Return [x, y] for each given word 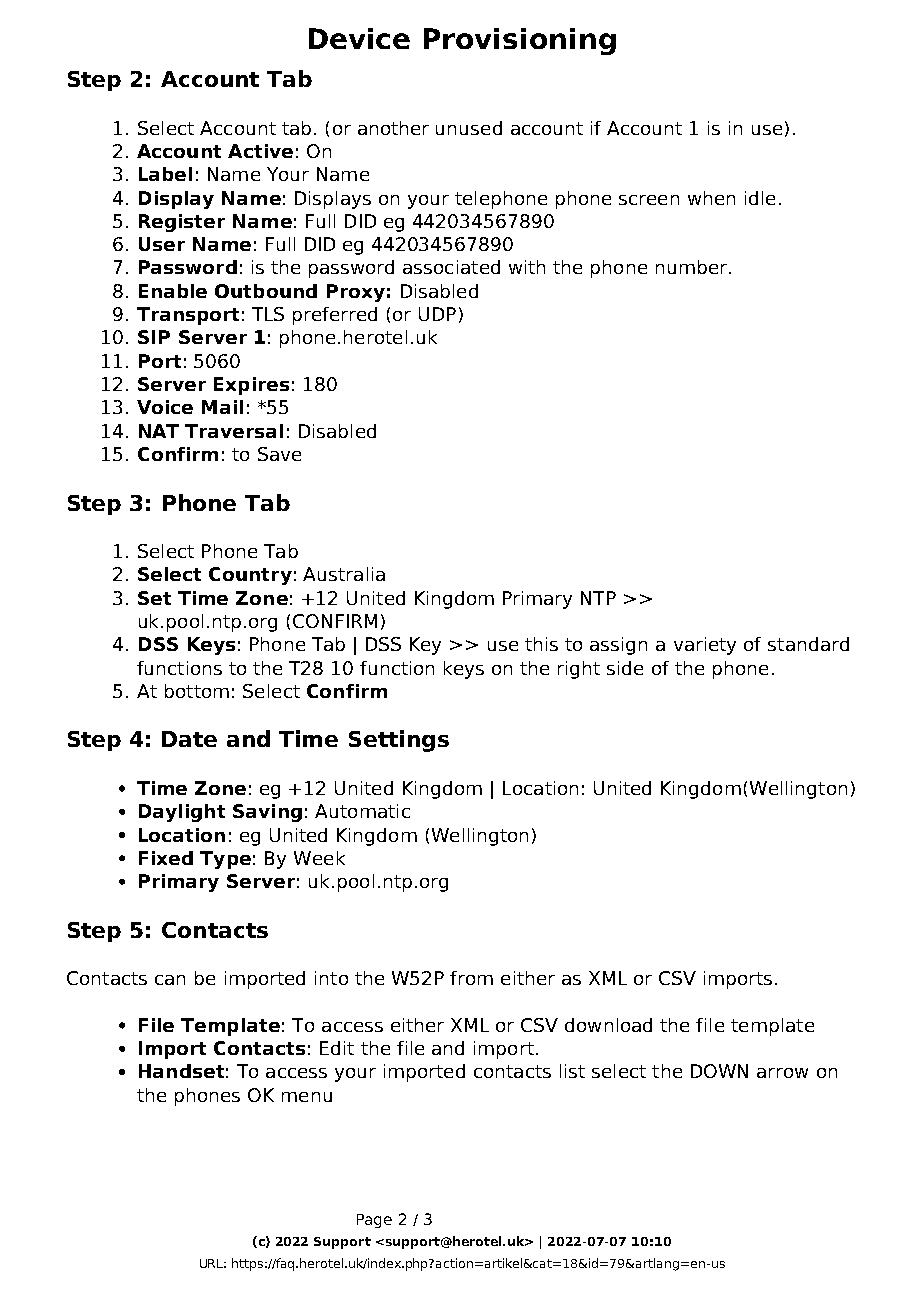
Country [250, 576]
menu [307, 1097]
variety [705, 646]
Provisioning [520, 41]
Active [260, 151]
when [711, 198]
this [541, 644]
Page [374, 1221]
